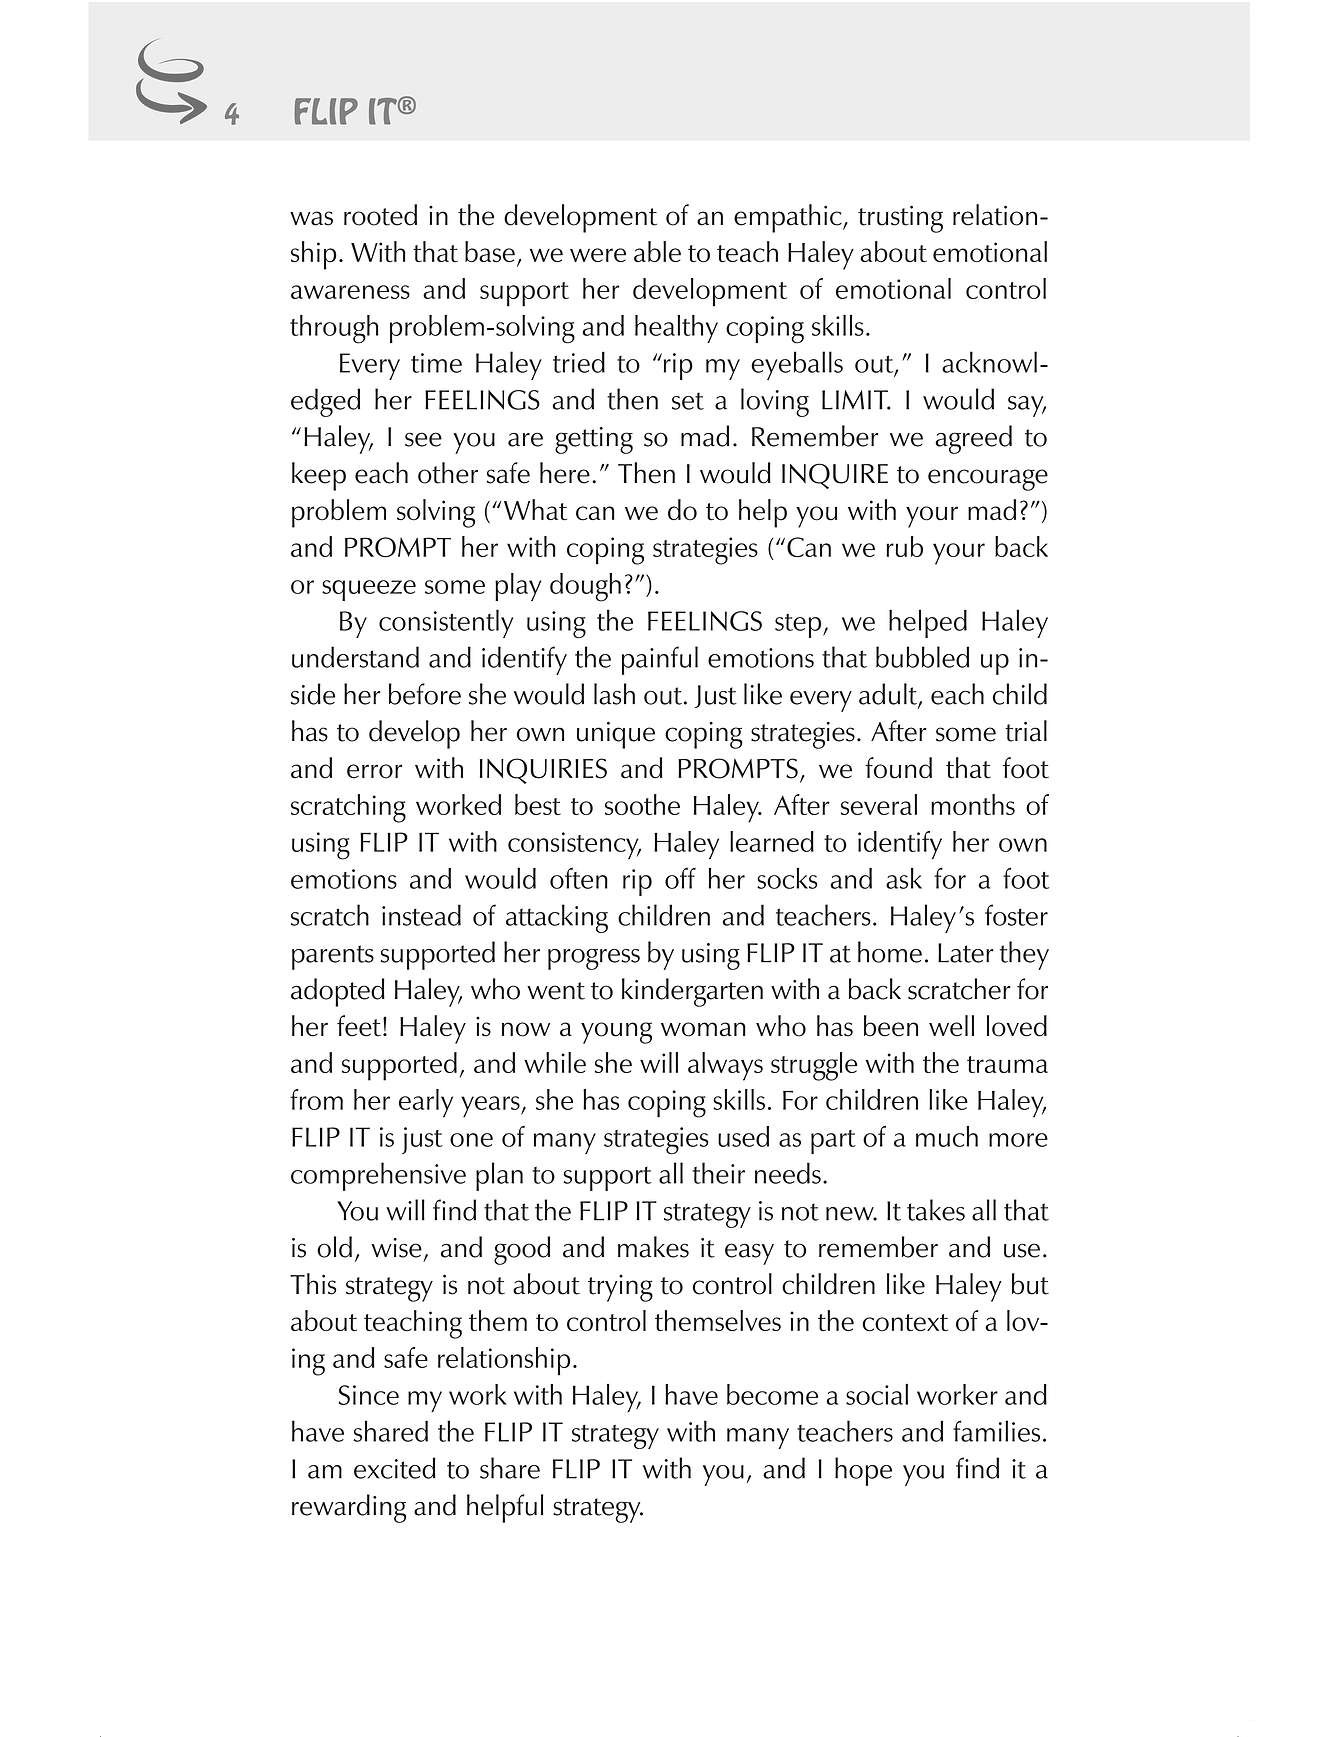 Image resolution: width=1342 pixels, height=1737 pixels. I want to click on rooted, so click(380, 215).
